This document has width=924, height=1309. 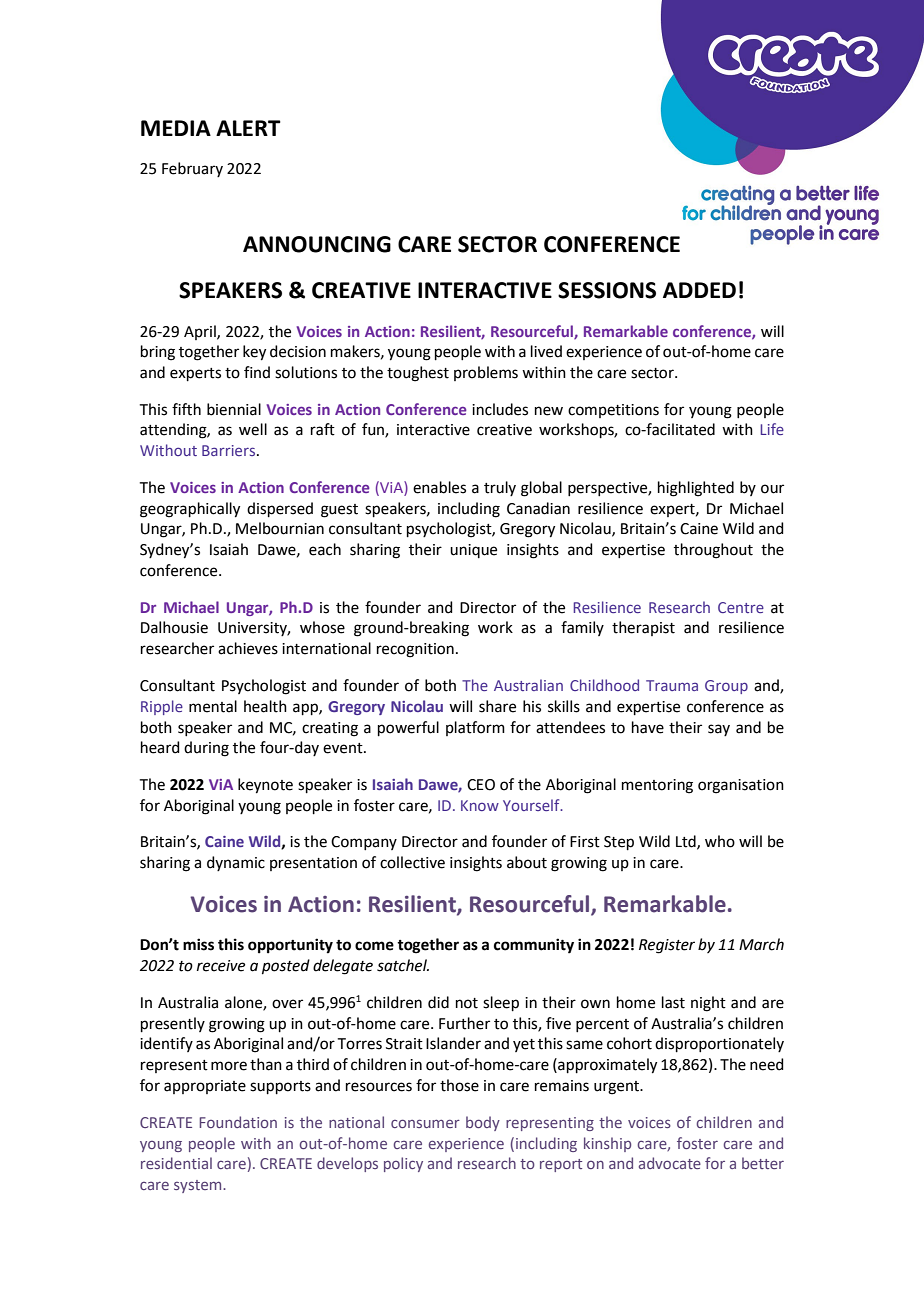 What do you see at coordinates (699, 290) in the document?
I see `ADDED` at bounding box center [699, 290].
